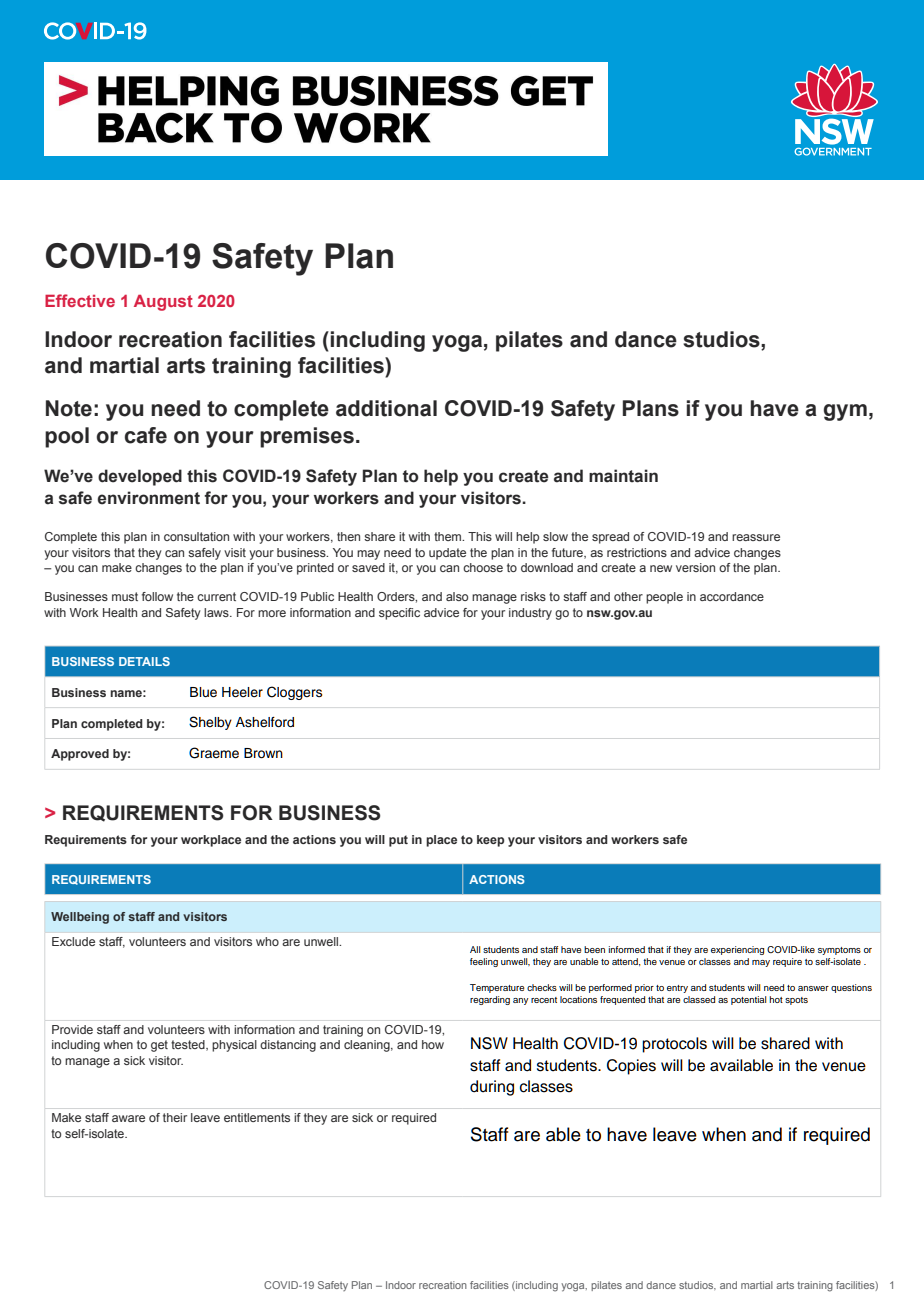 This document has width=924, height=1308. Describe the element at coordinates (157, 596) in the document. I see `follow` at that location.
